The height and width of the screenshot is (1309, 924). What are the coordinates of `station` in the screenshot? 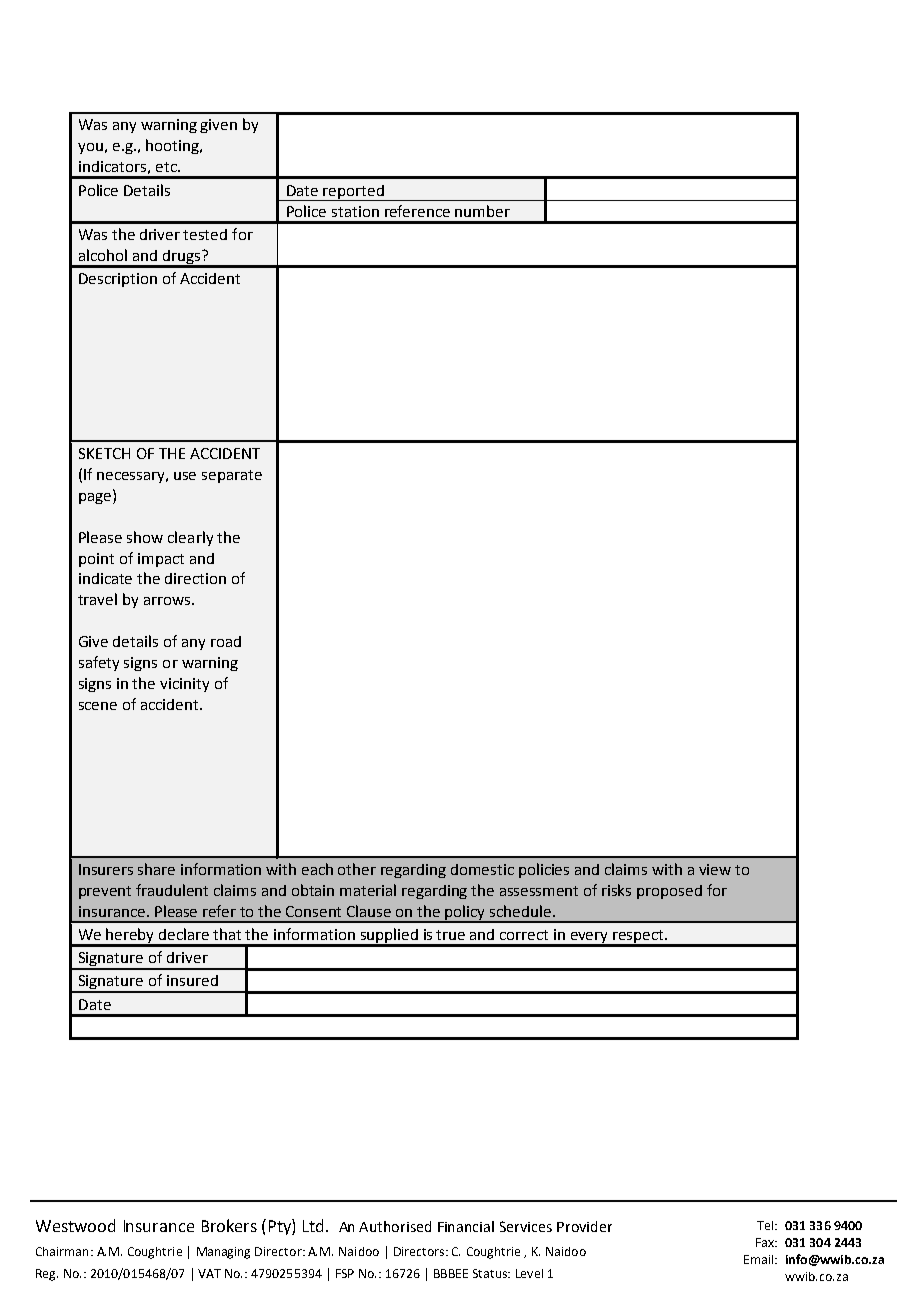 It's located at (355, 211).
